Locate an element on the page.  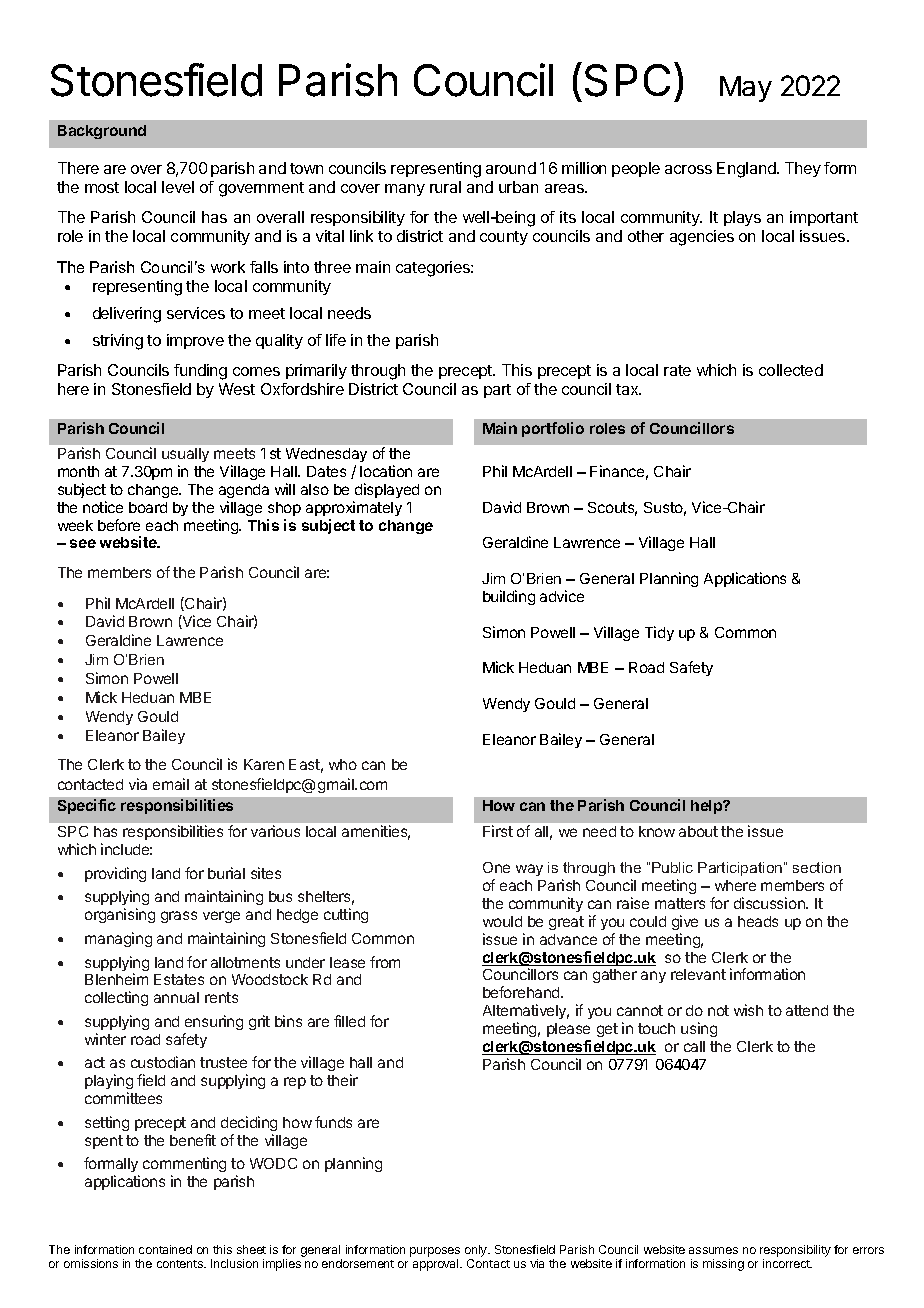
providing is located at coordinates (115, 874).
